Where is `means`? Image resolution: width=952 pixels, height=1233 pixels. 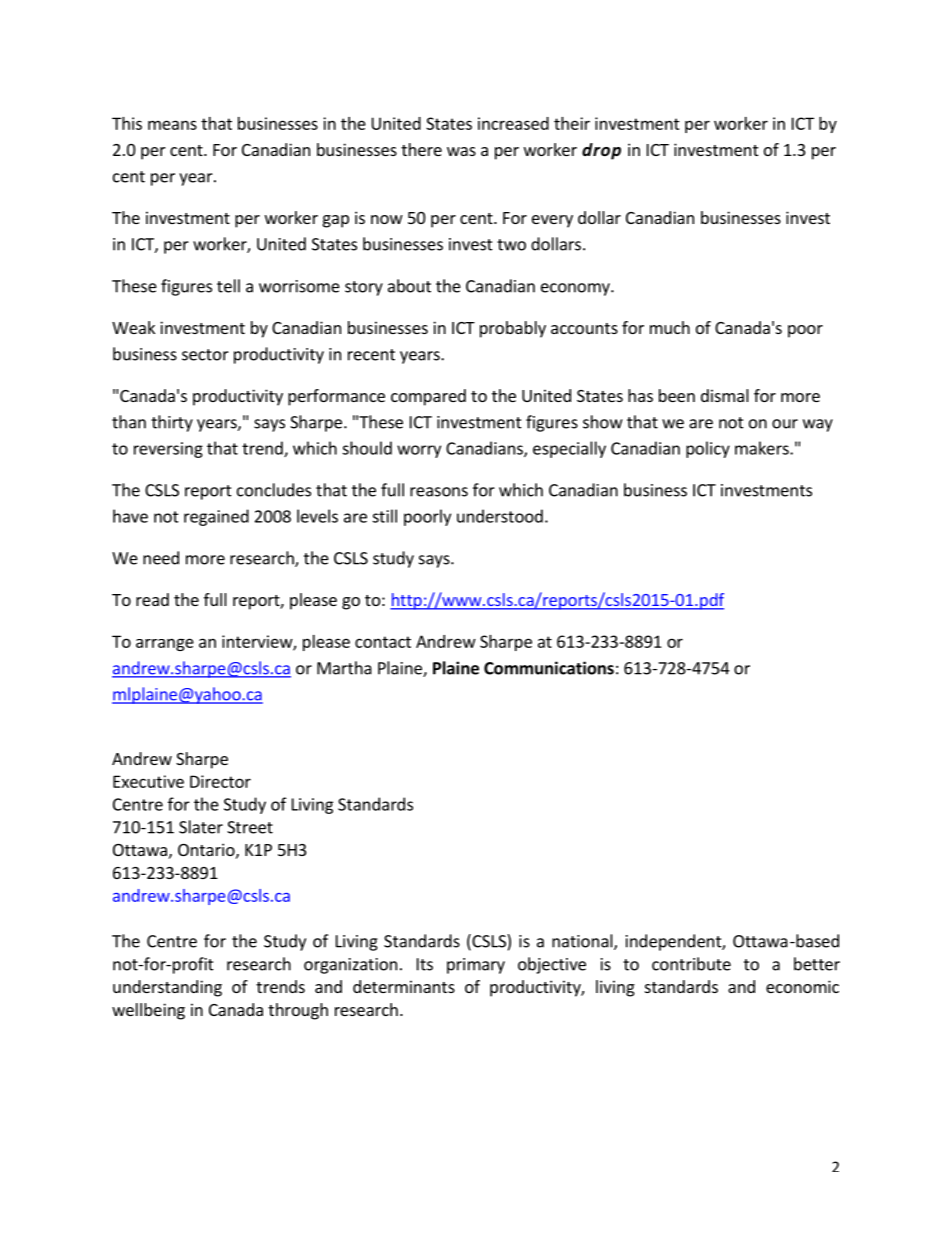
means is located at coordinates (172, 125).
